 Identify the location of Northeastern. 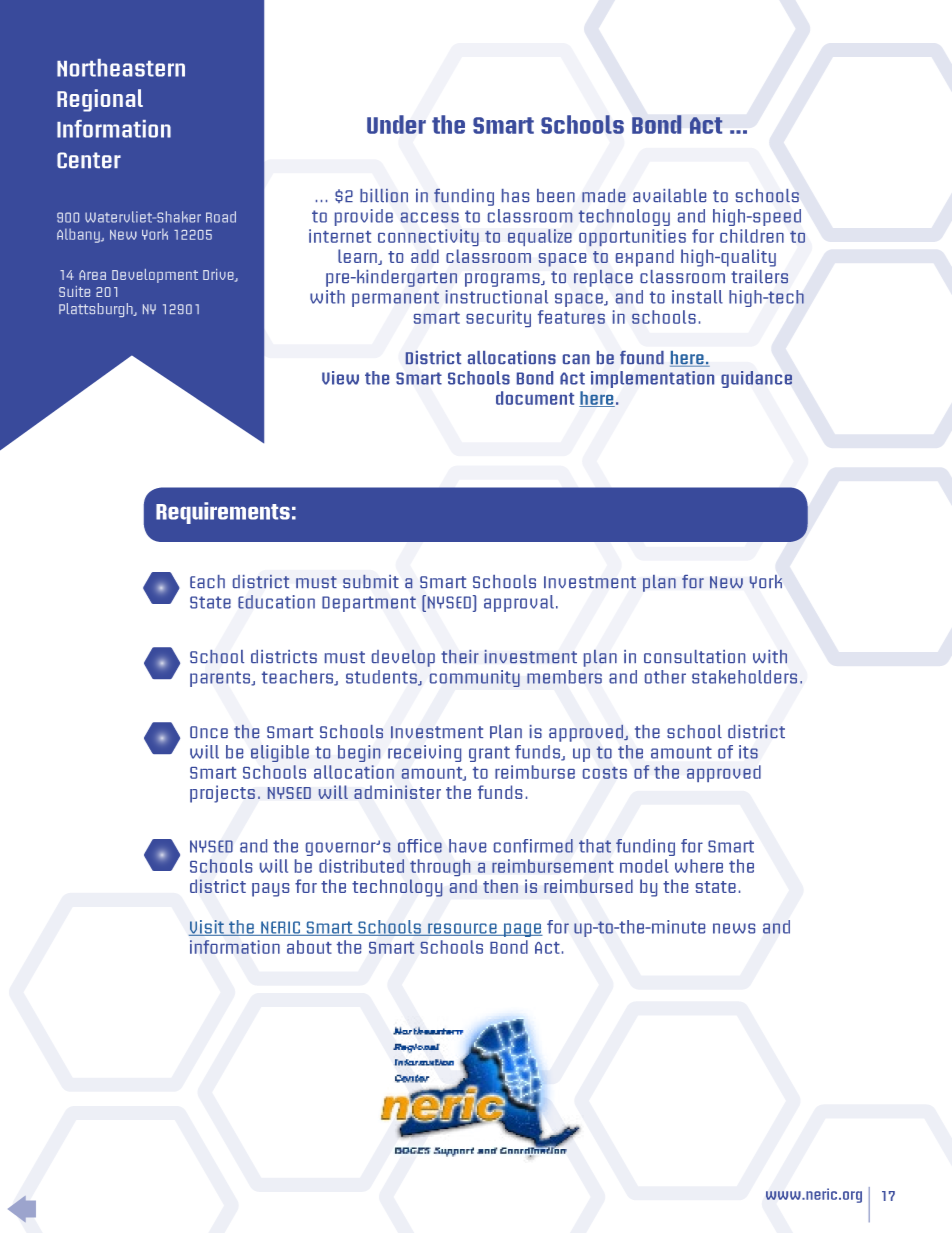
(121, 68).
